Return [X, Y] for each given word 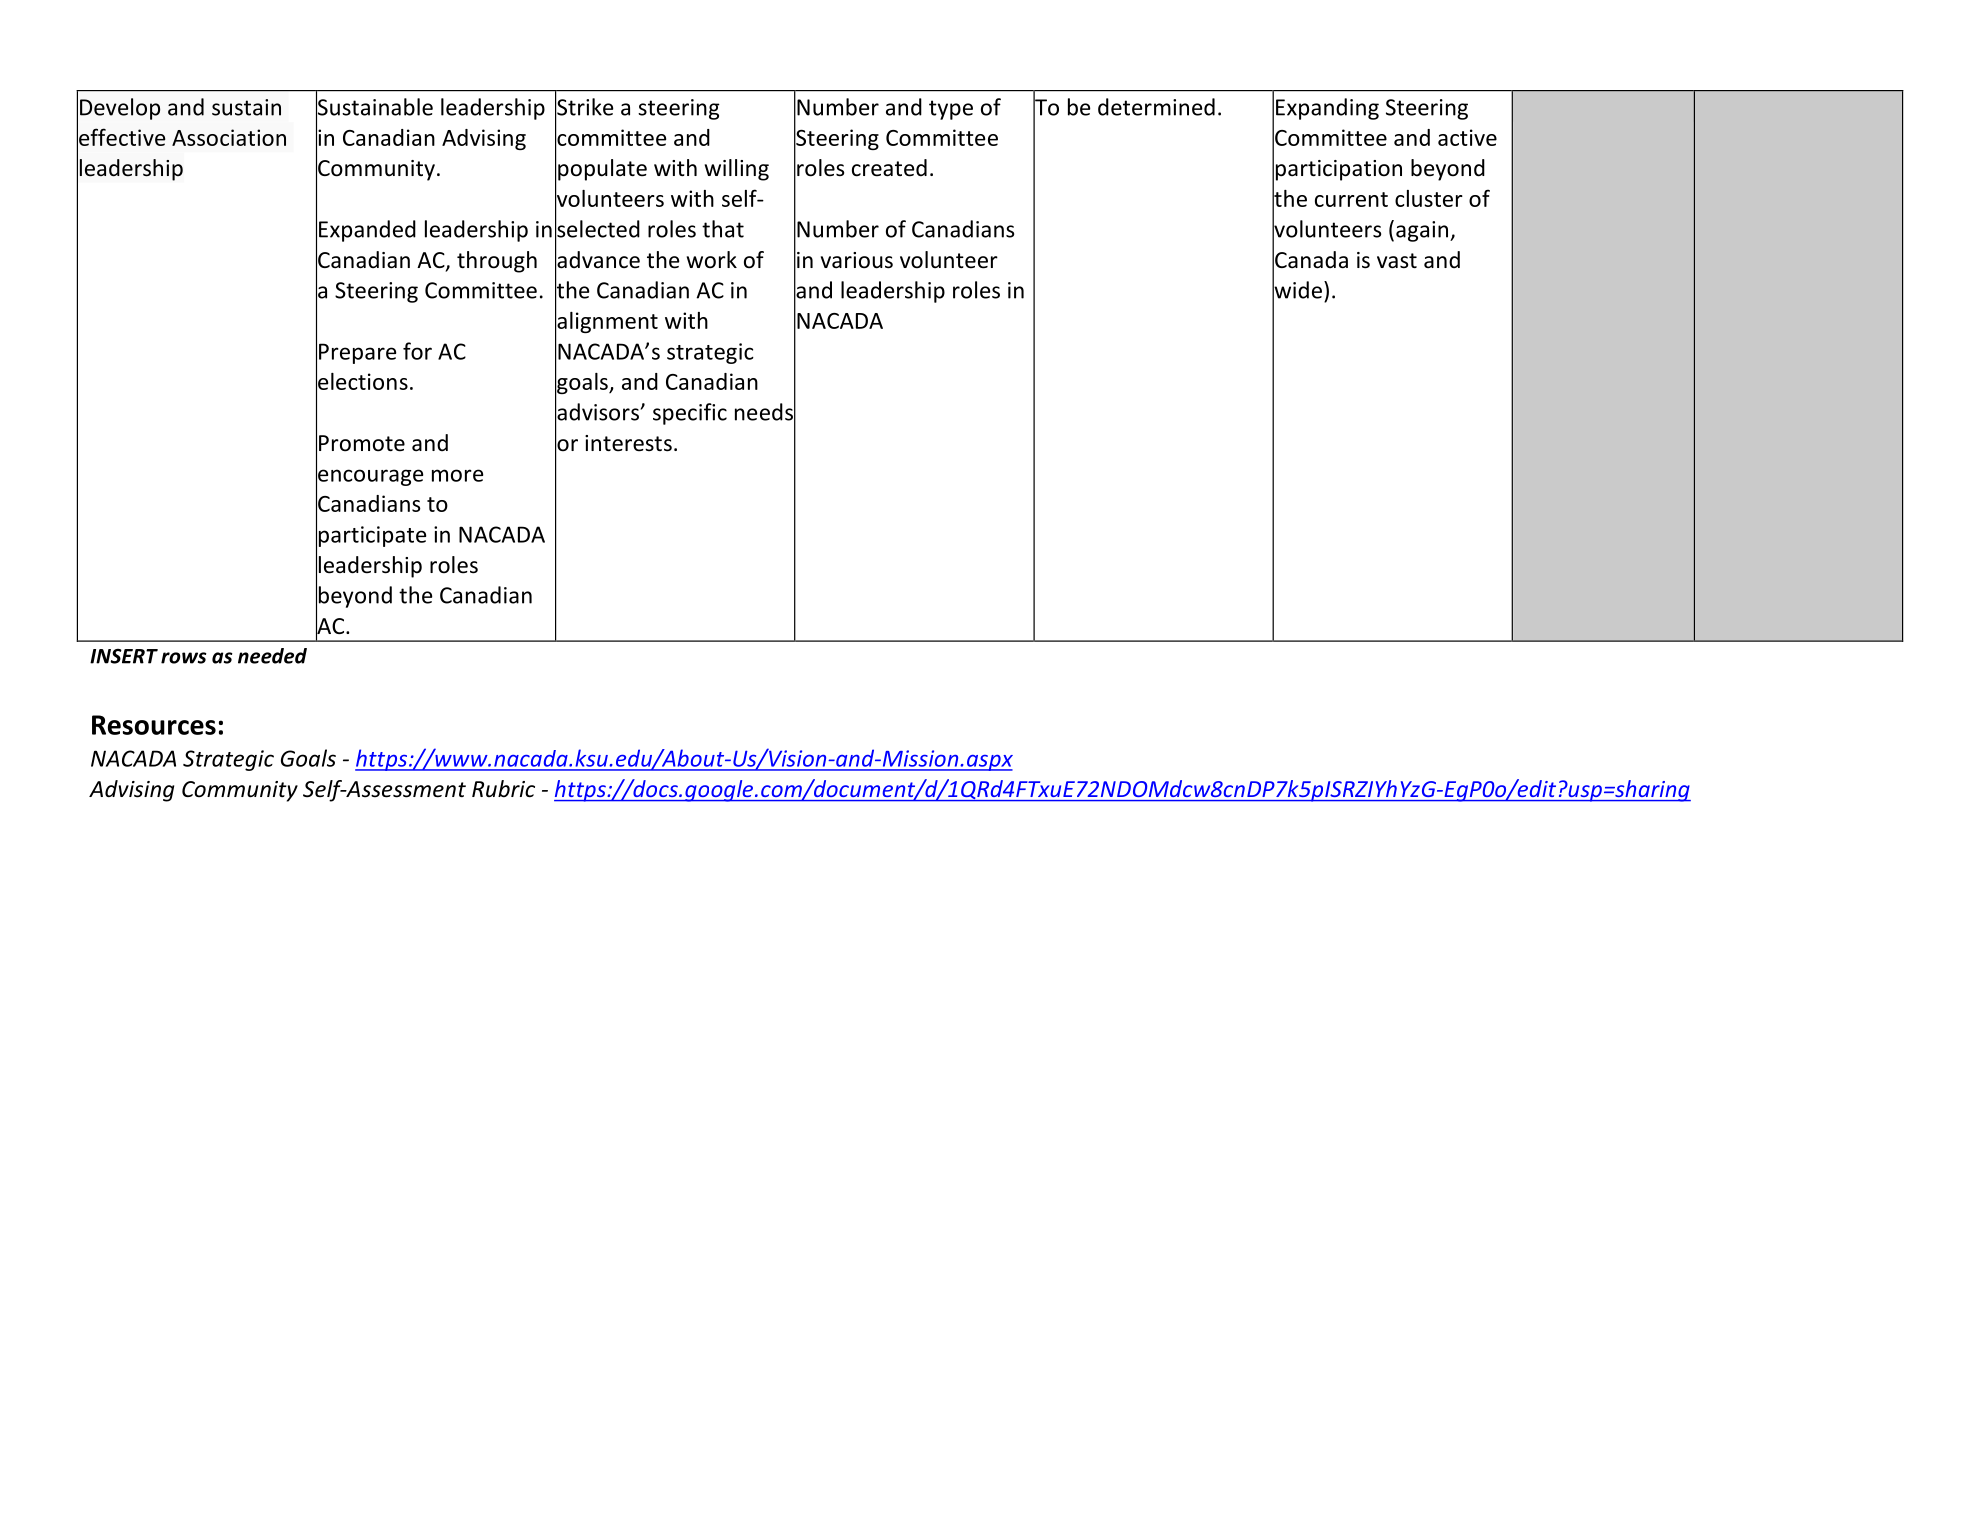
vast [1397, 261]
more [457, 475]
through [497, 262]
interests [628, 443]
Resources [154, 725]
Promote [362, 443]
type [951, 110]
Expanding [1327, 109]
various [857, 260]
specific [690, 414]
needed [272, 656]
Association [229, 137]
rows [184, 658]
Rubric [503, 789]
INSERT [124, 656]
